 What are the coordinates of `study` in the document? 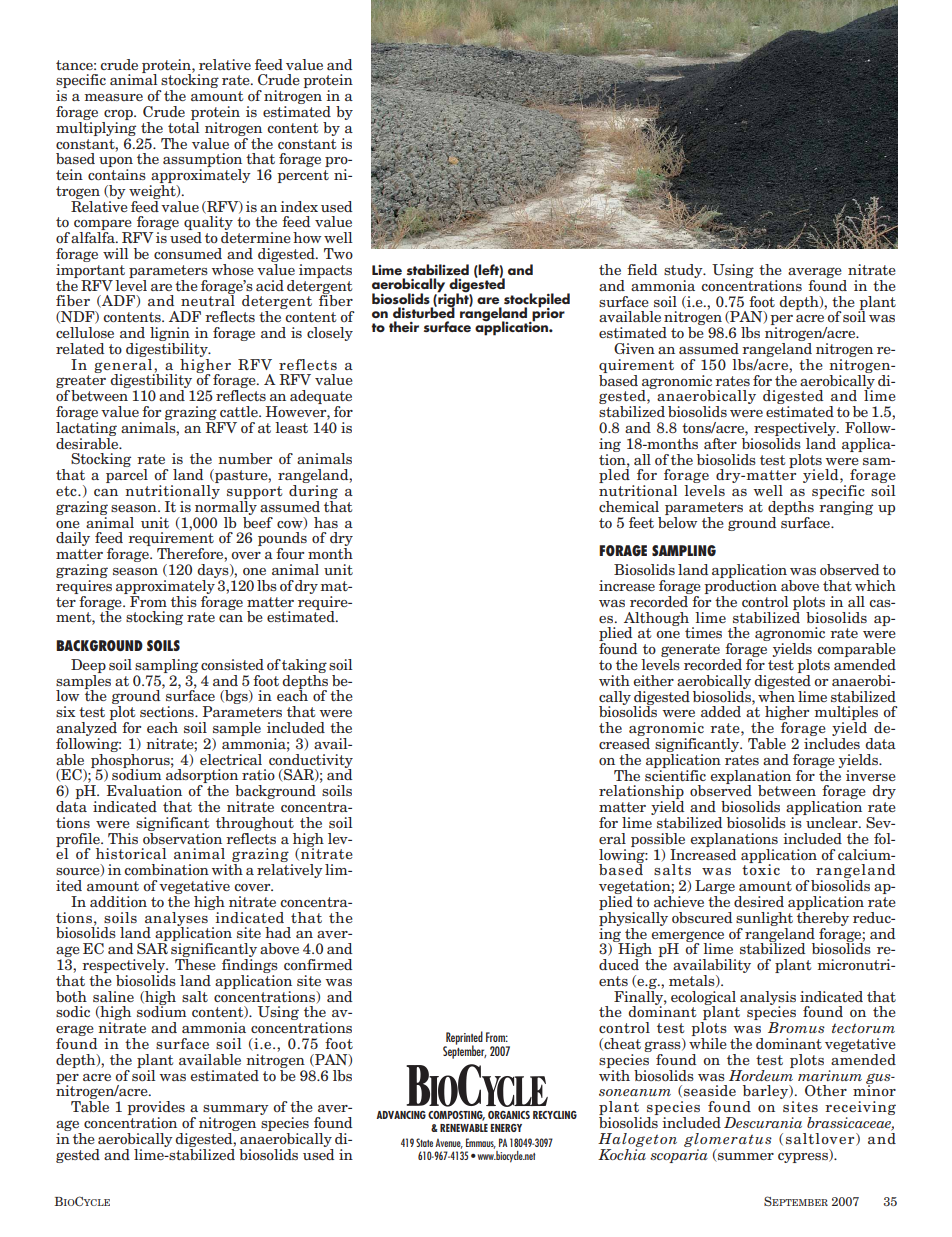 It's located at (684, 272).
